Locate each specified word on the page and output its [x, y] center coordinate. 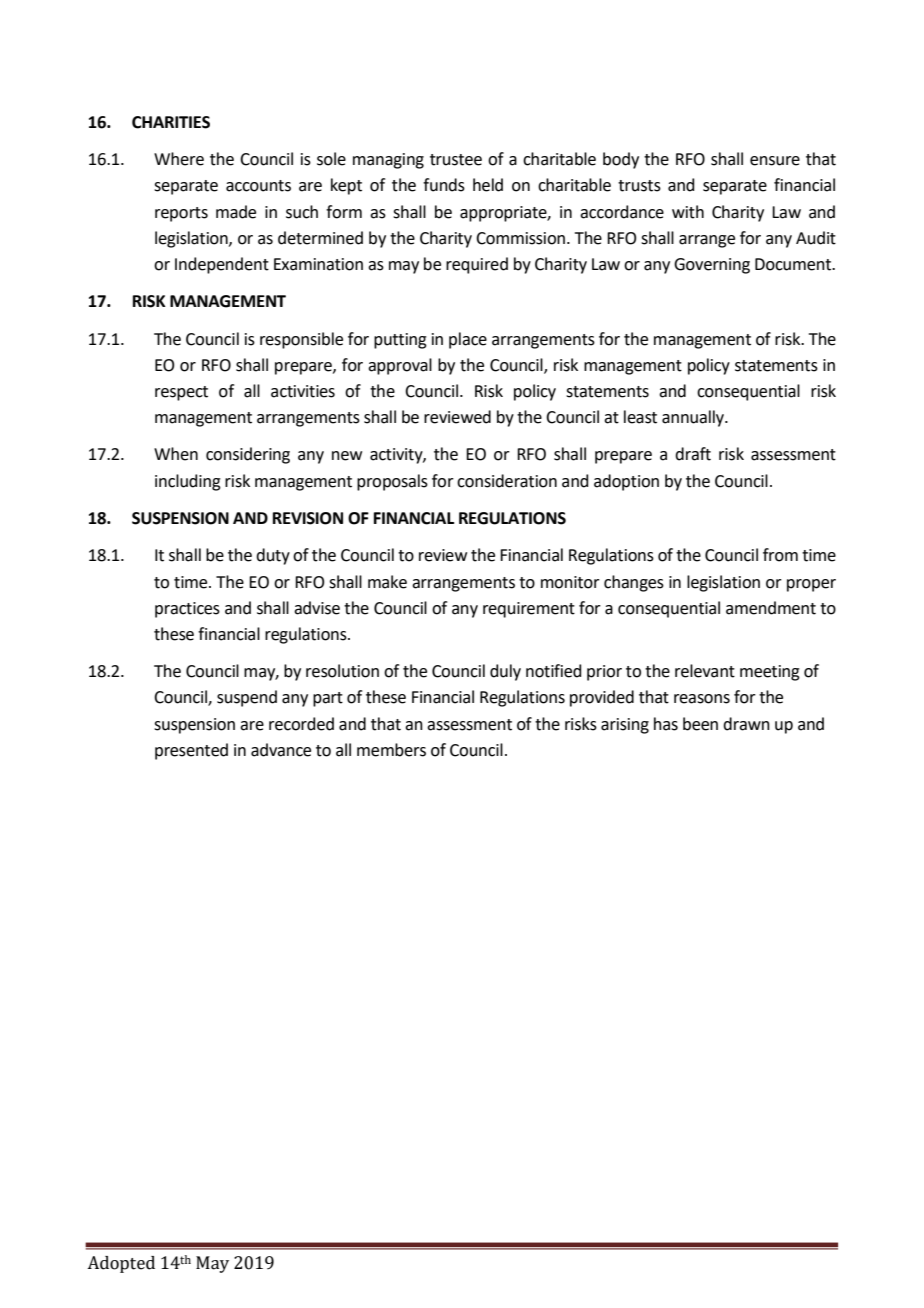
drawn [746, 724]
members [391, 750]
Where [179, 159]
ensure [775, 161]
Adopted [121, 1264]
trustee [456, 160]
